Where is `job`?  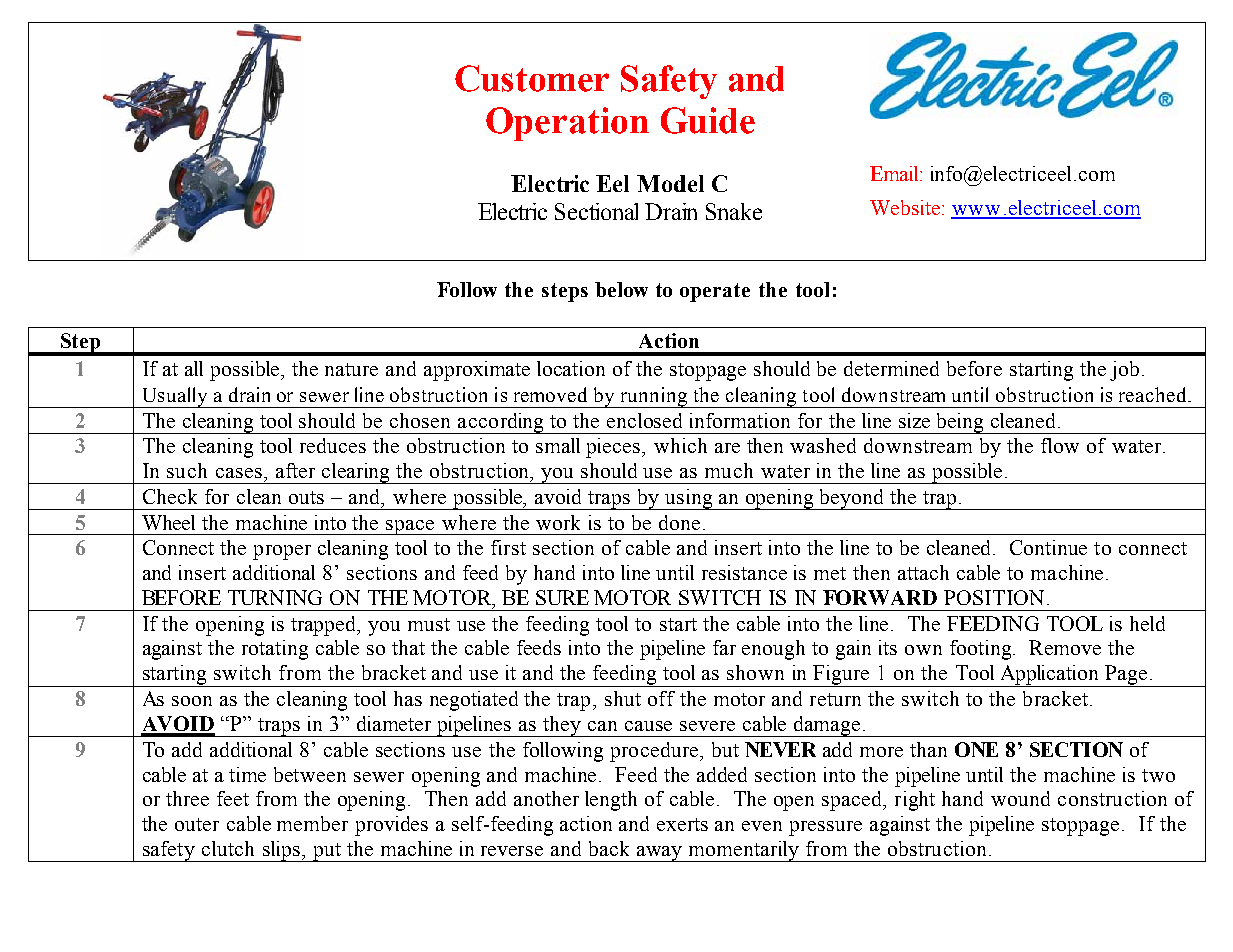 job is located at coordinates (1124, 371).
